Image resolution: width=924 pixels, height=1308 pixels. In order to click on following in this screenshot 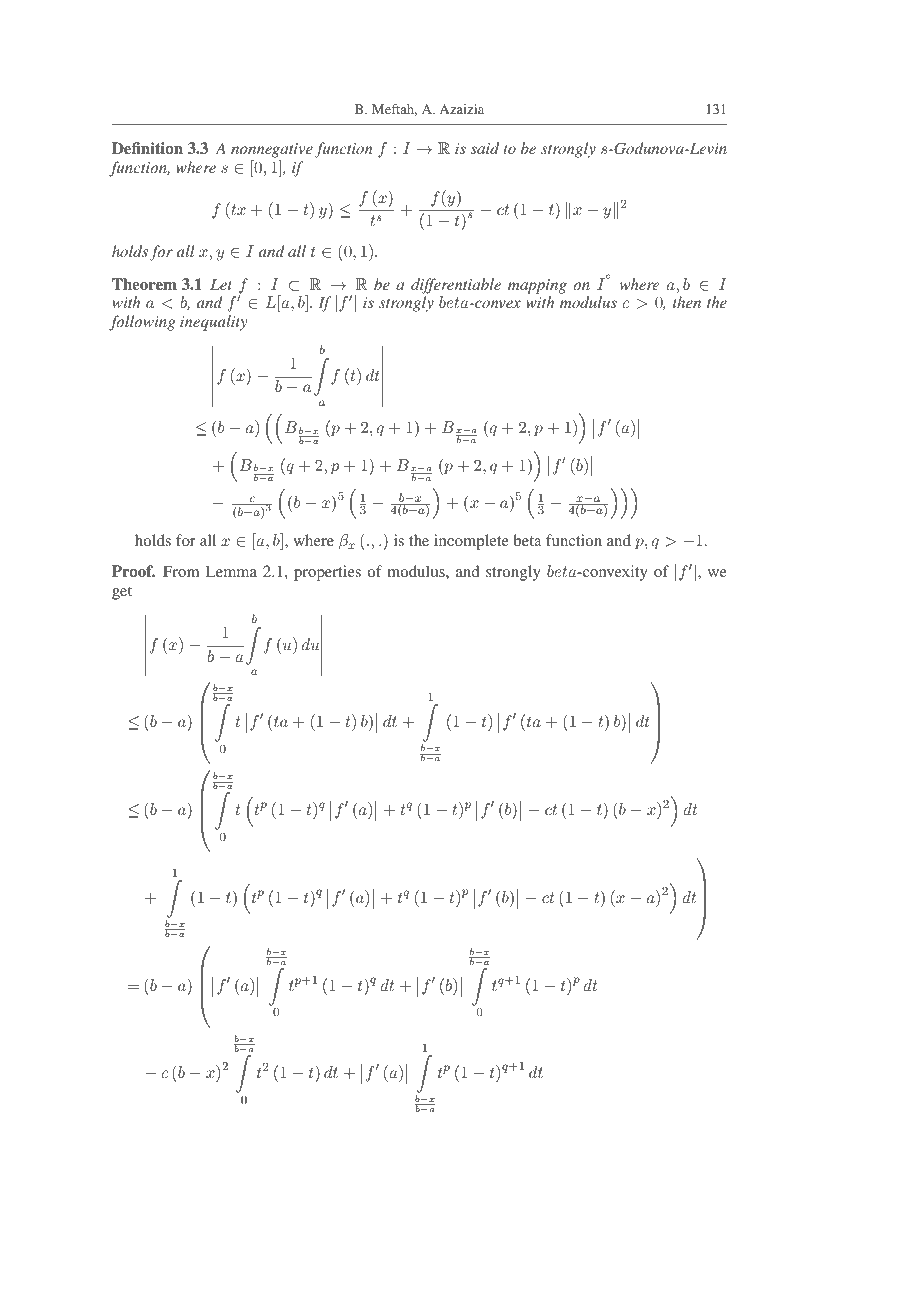, I will do `click(142, 323)`.
